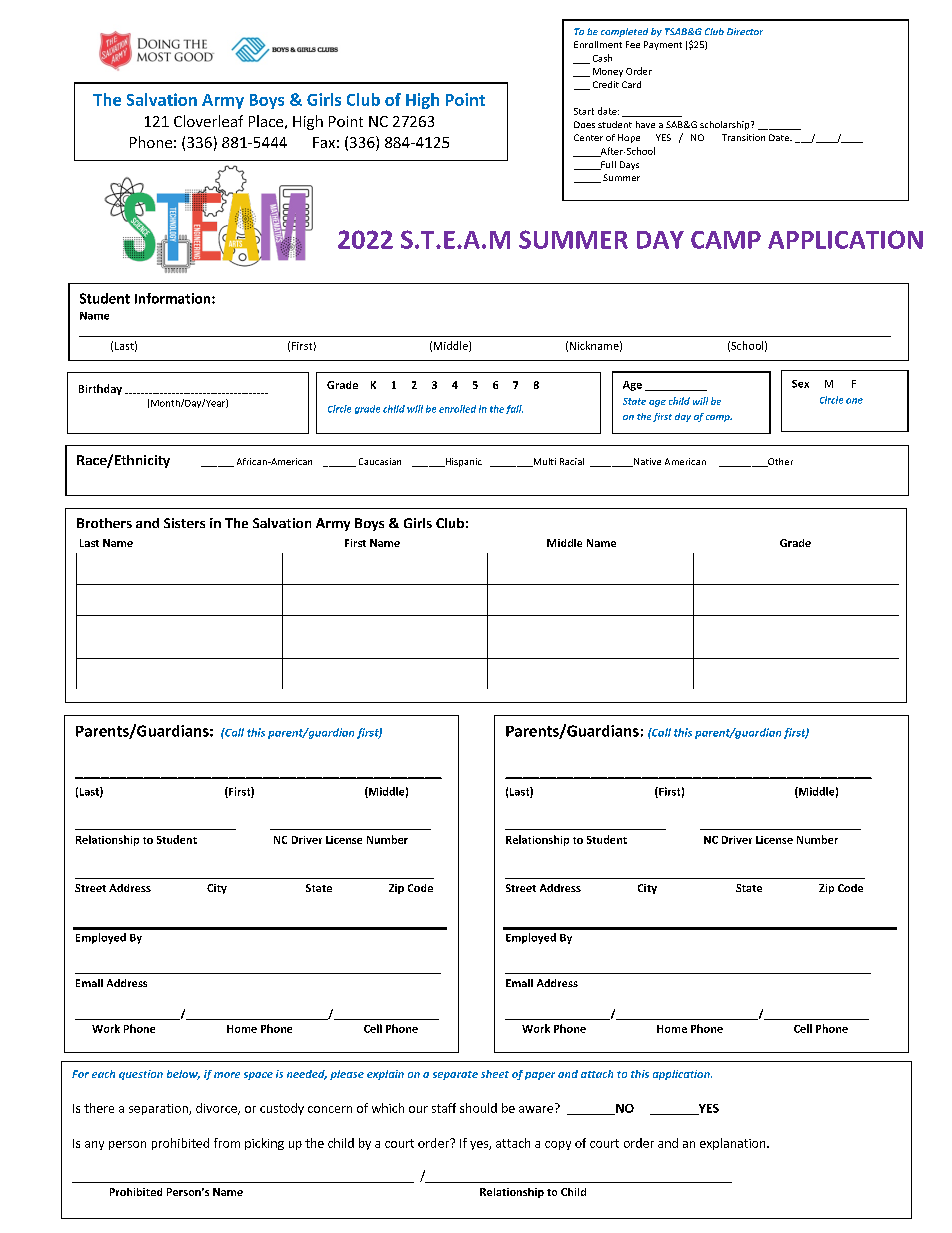 The height and width of the page is (1233, 952). Describe the element at coordinates (444, 1108) in the page. I see `staff` at that location.
